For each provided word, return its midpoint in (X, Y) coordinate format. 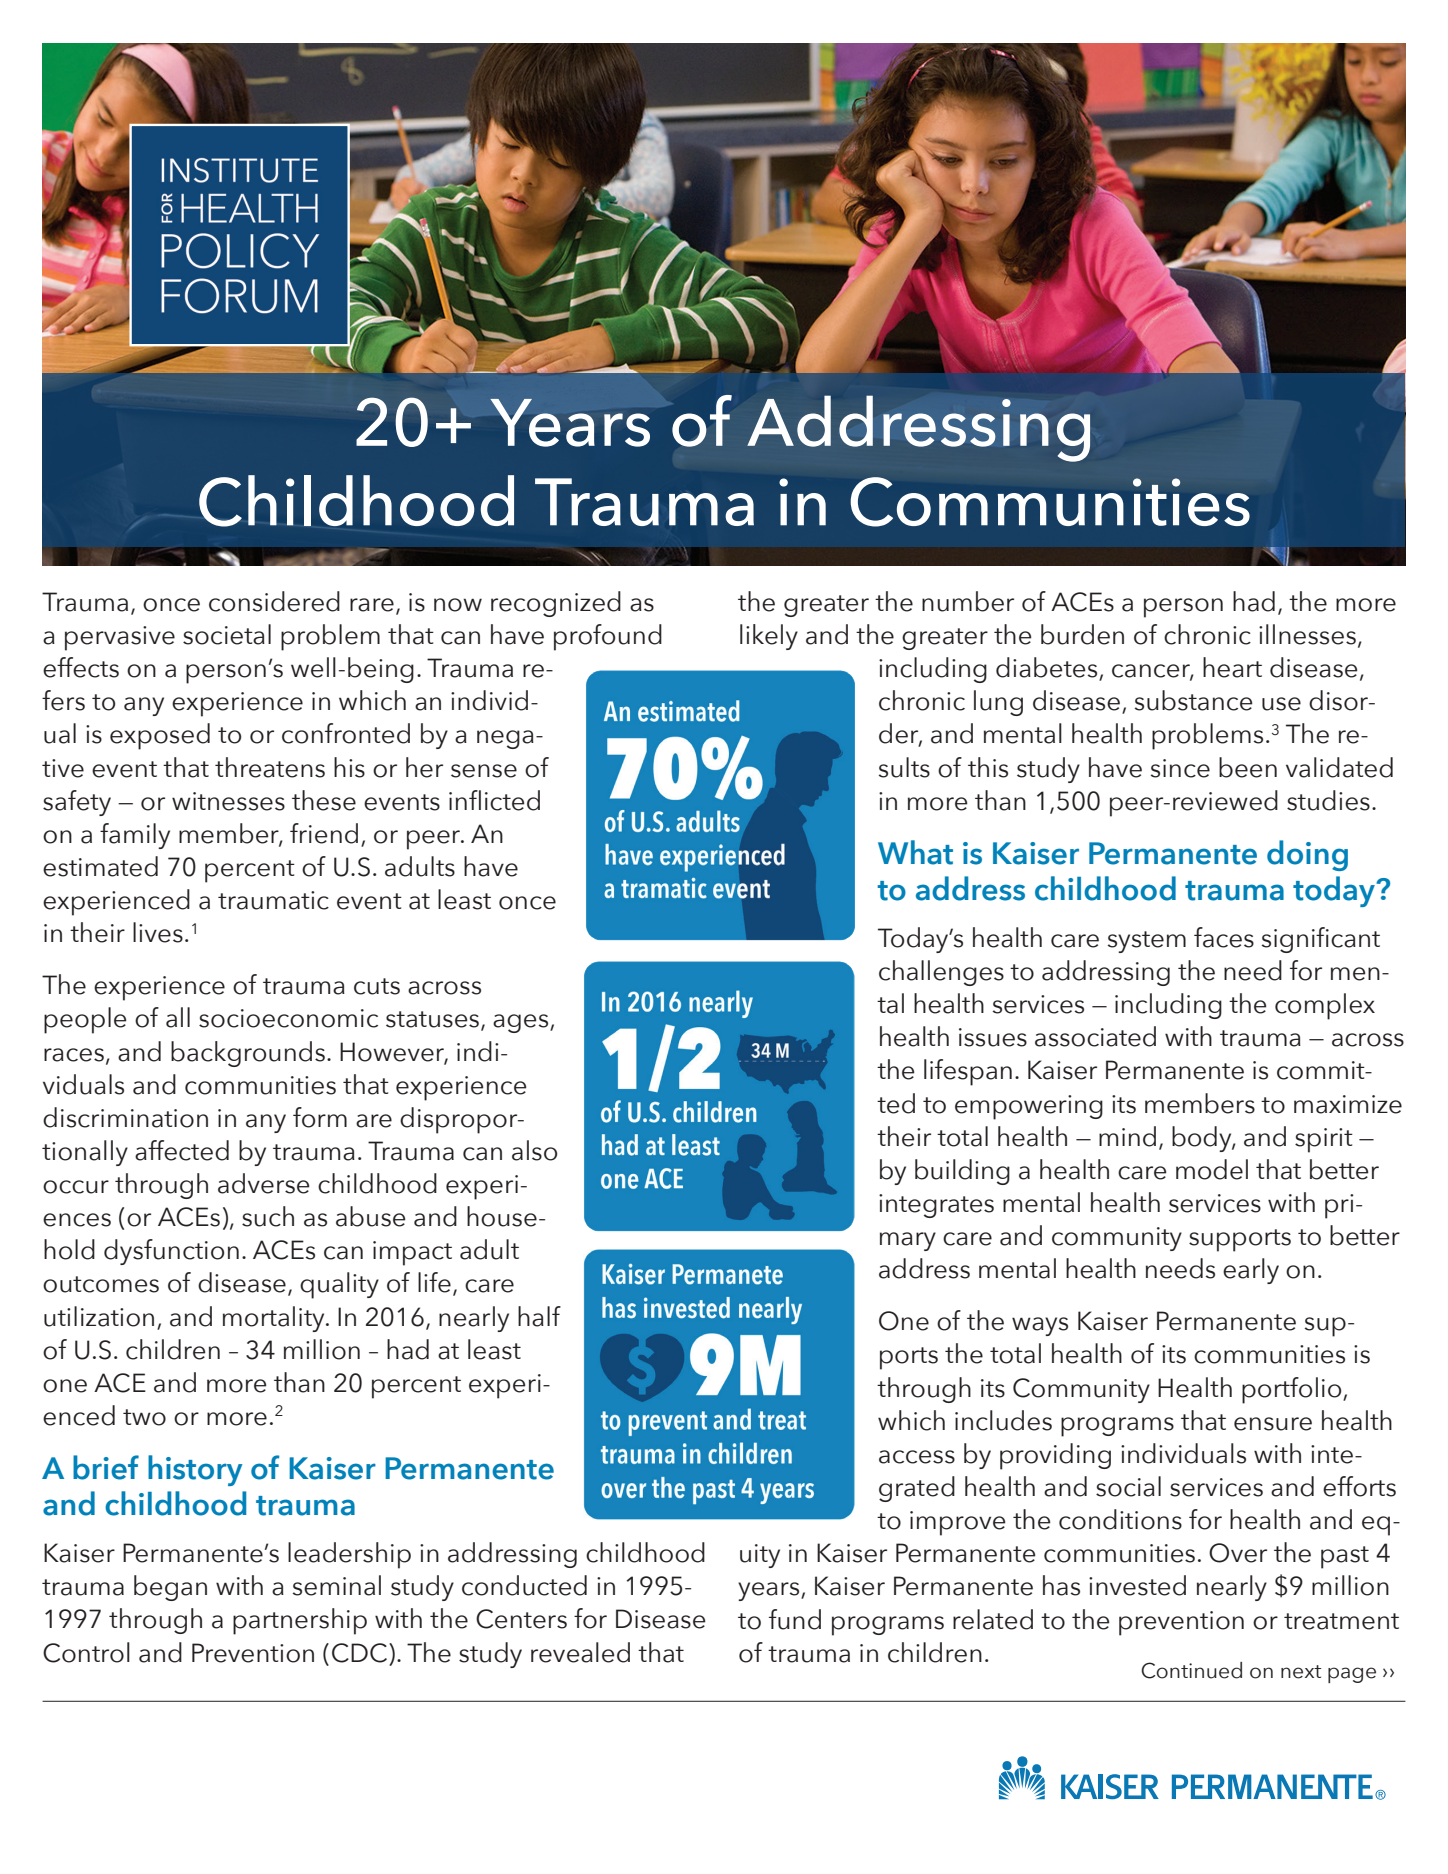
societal (227, 634)
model (1212, 1169)
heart (1232, 667)
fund (795, 1619)
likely (769, 637)
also (534, 1150)
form (320, 1117)
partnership (300, 1621)
